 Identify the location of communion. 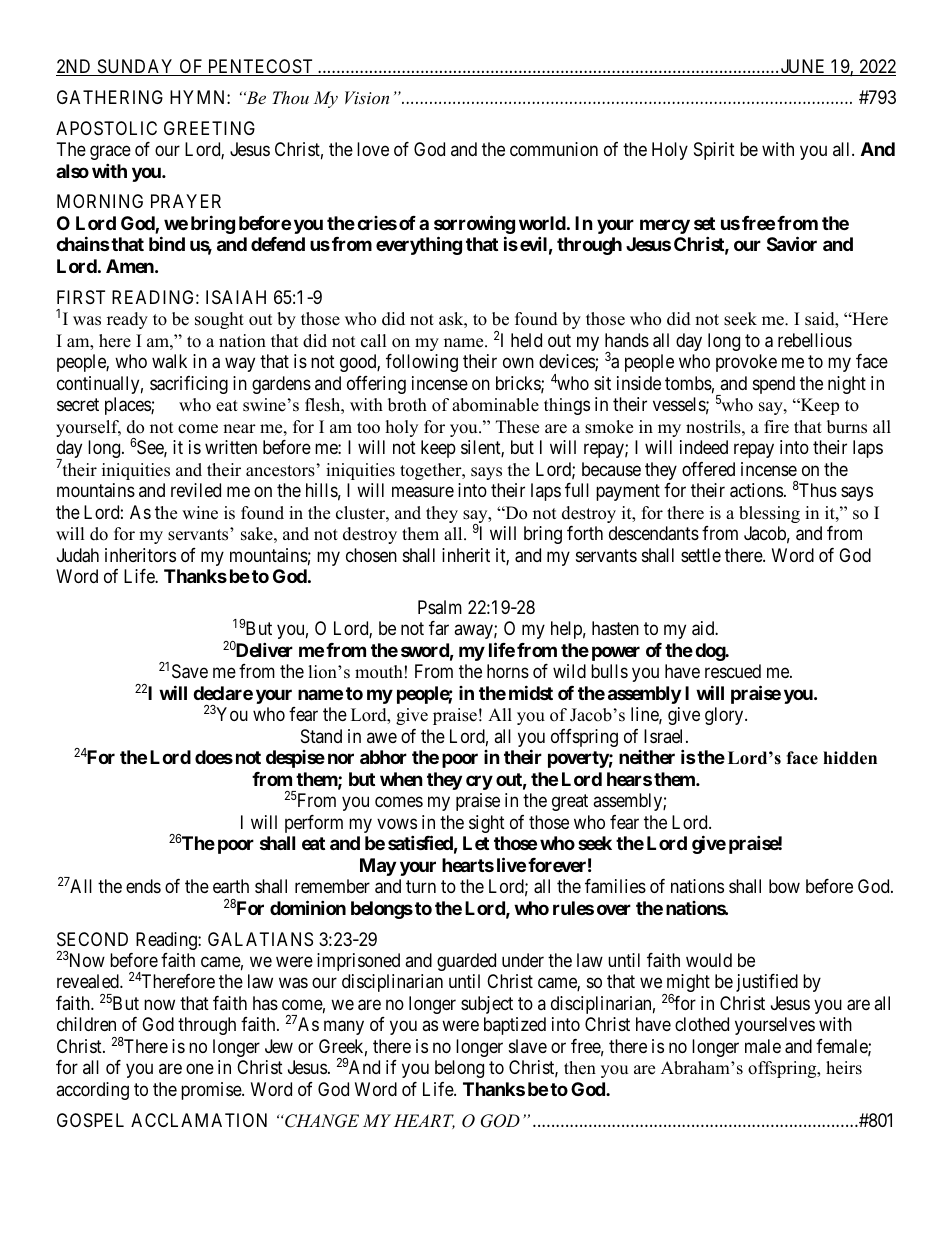
(554, 149).
